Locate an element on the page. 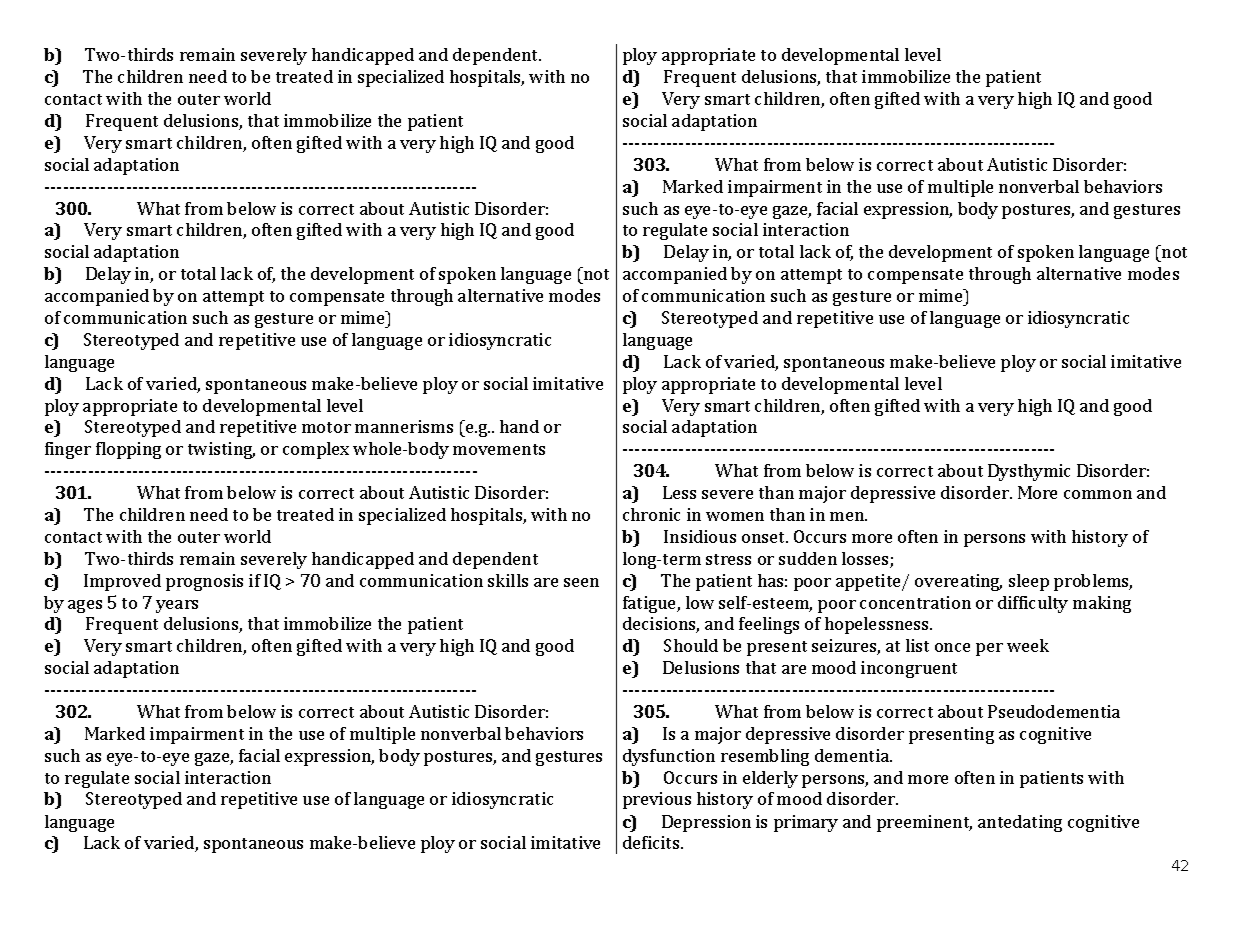 The height and width of the document is (952, 1233). common is located at coordinates (1098, 494).
